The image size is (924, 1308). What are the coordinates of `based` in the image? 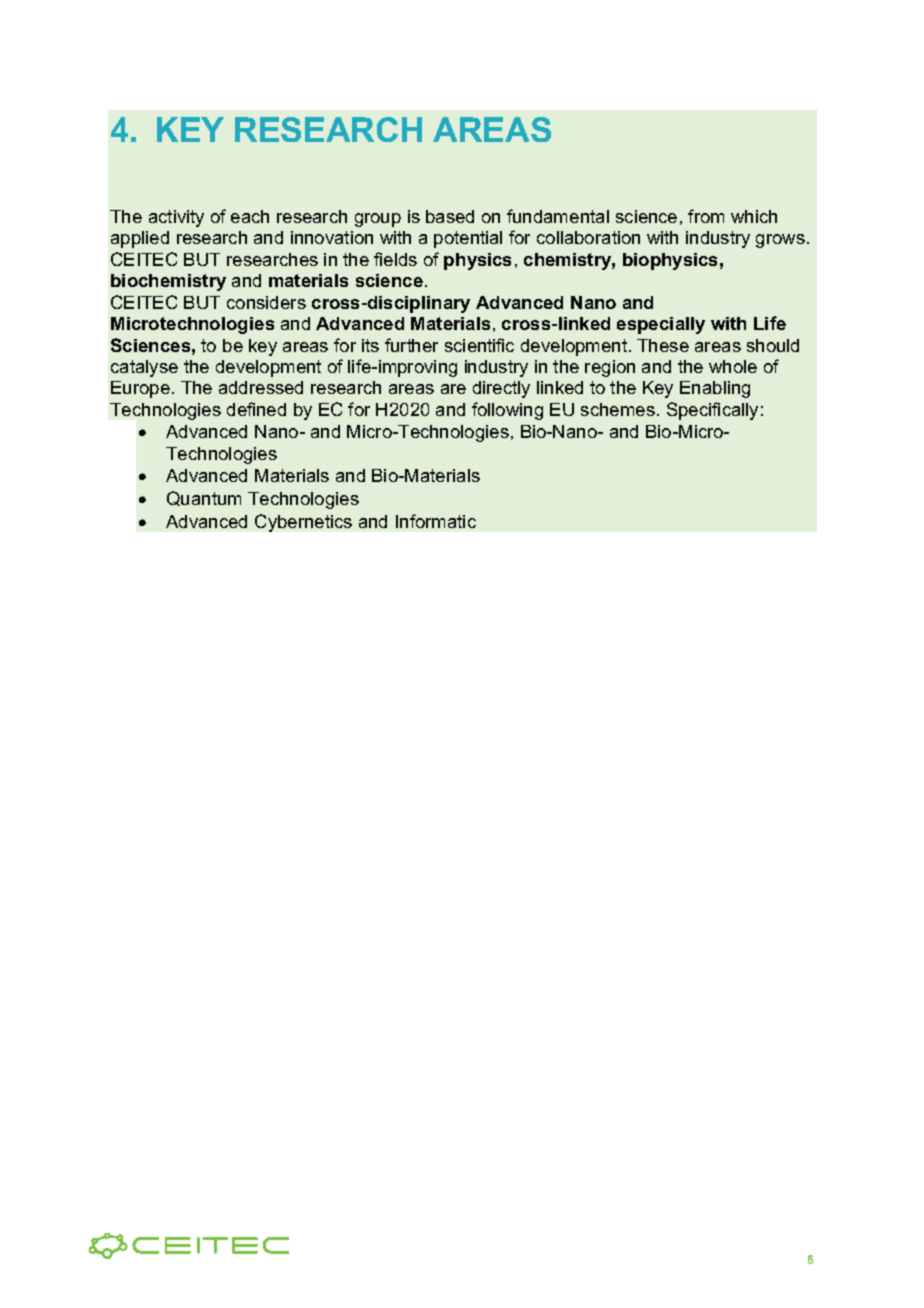 It's located at (450, 216).
